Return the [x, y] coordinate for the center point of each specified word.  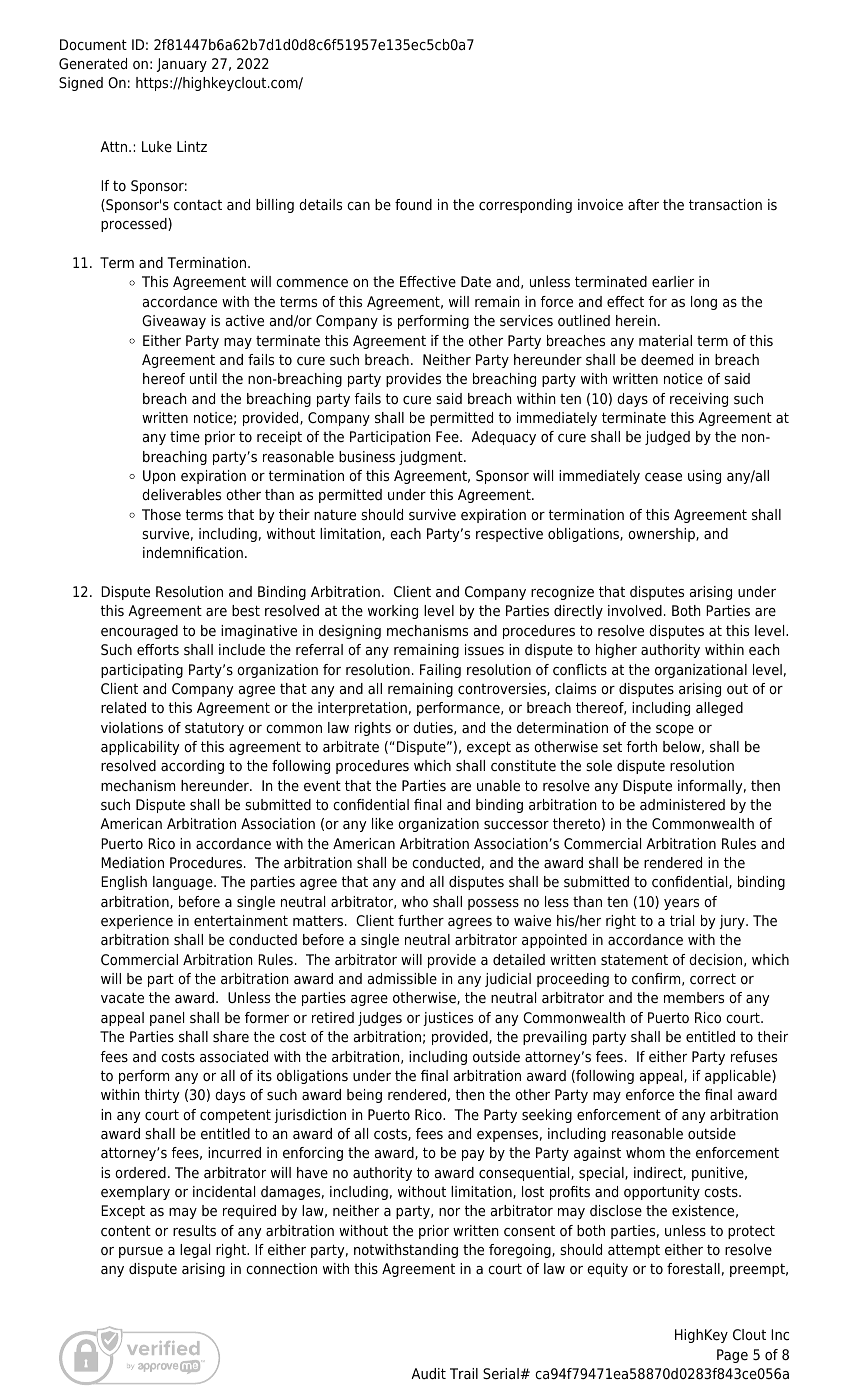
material [665, 341]
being [364, 1096]
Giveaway [174, 322]
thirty [162, 1096]
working [393, 612]
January [182, 65]
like [382, 823]
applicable [739, 1077]
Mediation [132, 863]
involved [635, 611]
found [413, 204]
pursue [141, 1252]
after [643, 204]
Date [476, 281]
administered [682, 805]
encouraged [139, 632]
